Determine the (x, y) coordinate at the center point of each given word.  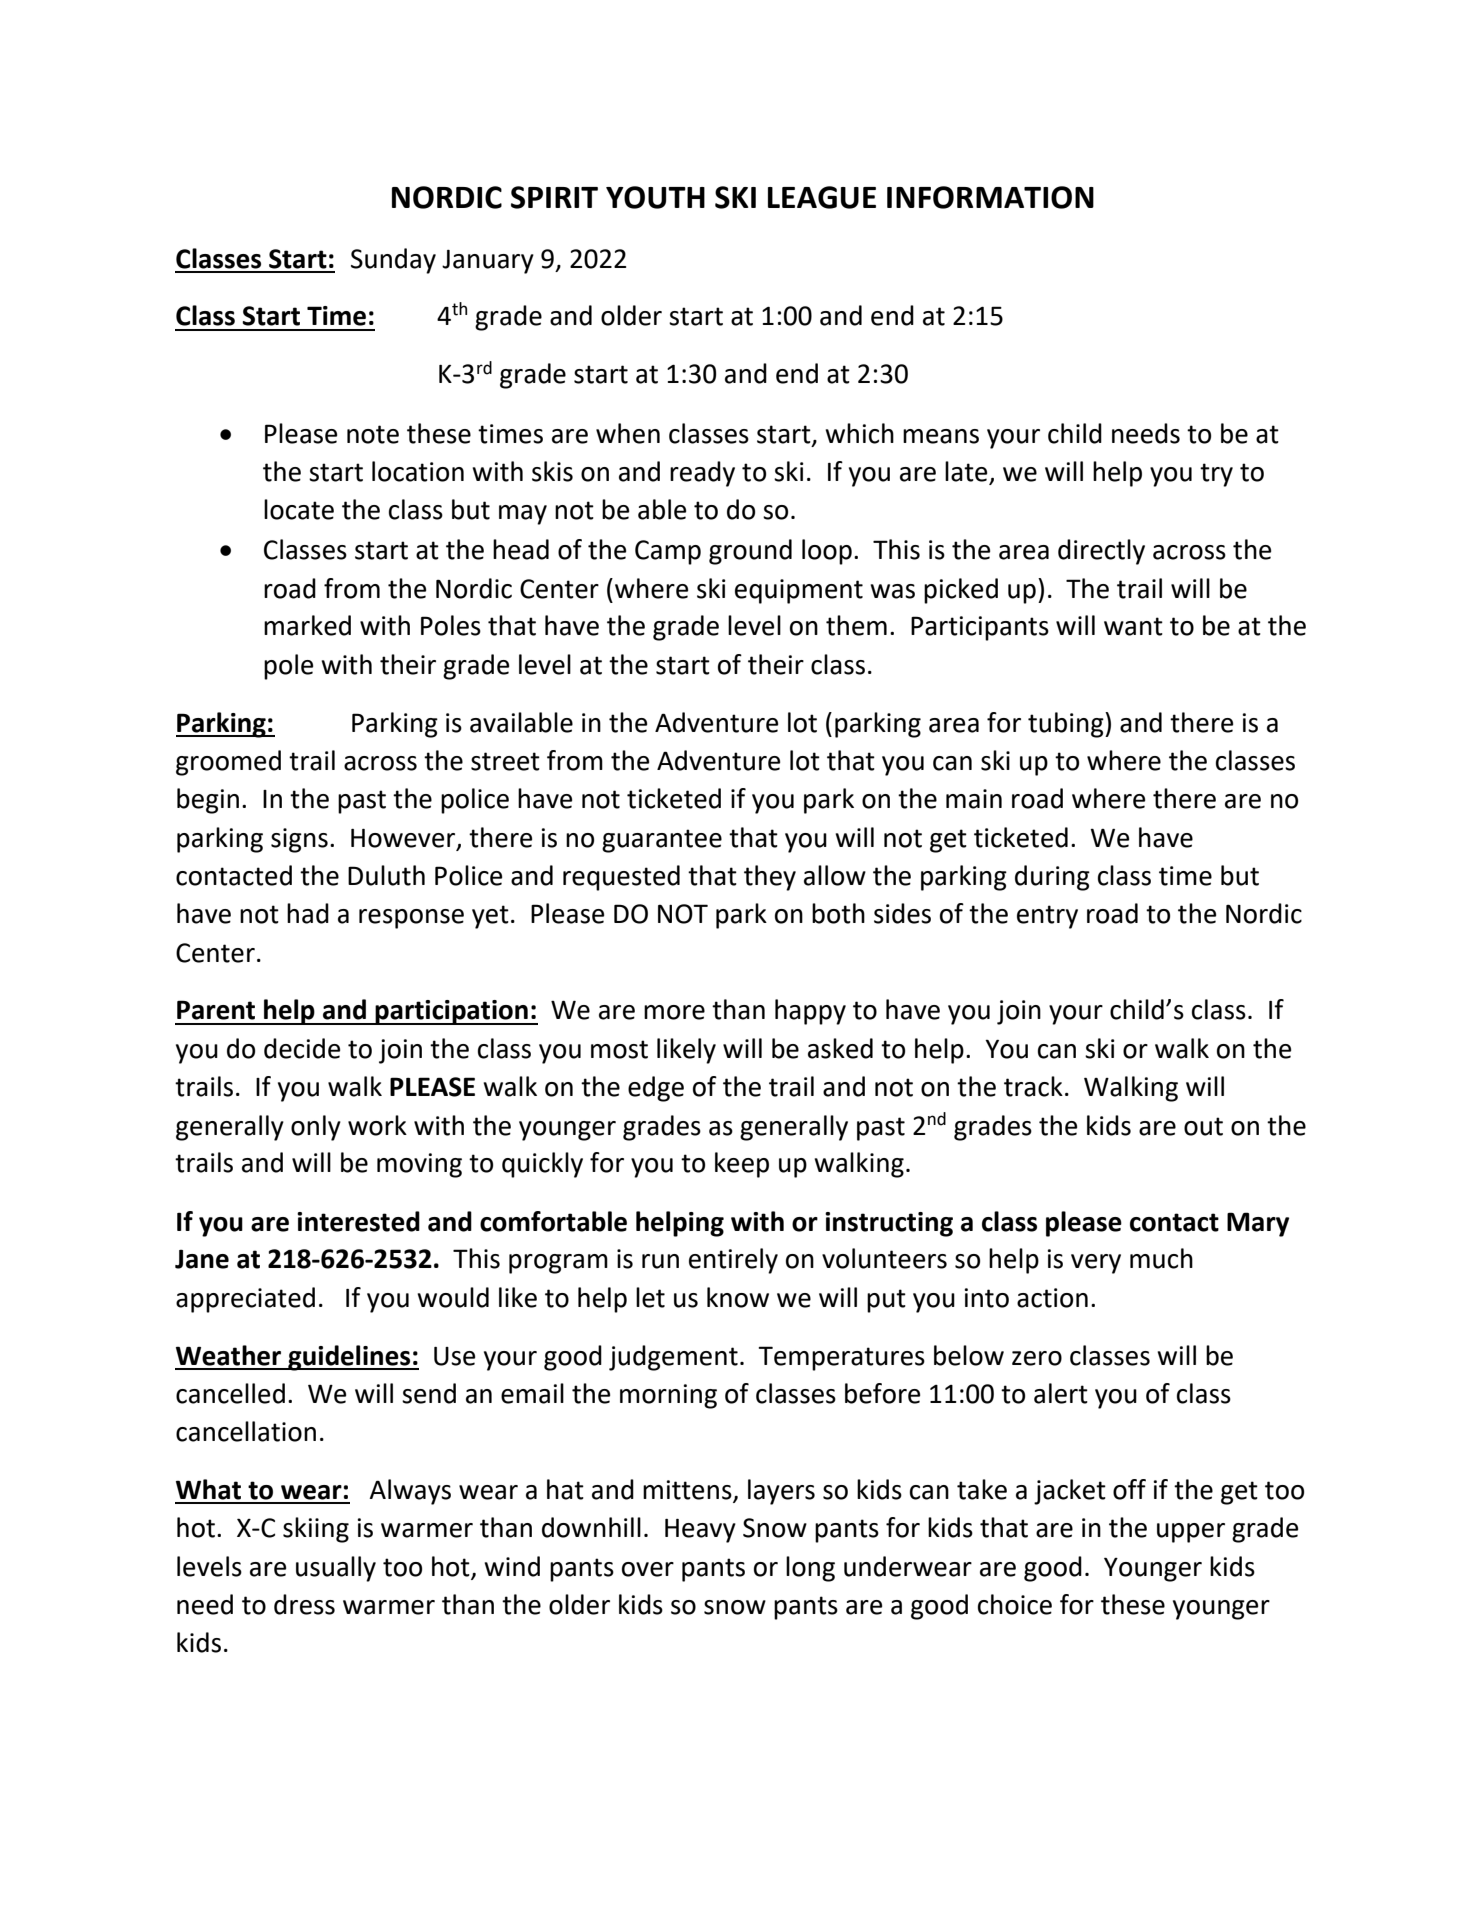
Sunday (393, 261)
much (1161, 1258)
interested (358, 1221)
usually (336, 1569)
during (1052, 878)
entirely (733, 1261)
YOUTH (655, 197)
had (308, 913)
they (770, 878)
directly (1101, 552)
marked (307, 625)
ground (750, 552)
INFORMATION (990, 197)
